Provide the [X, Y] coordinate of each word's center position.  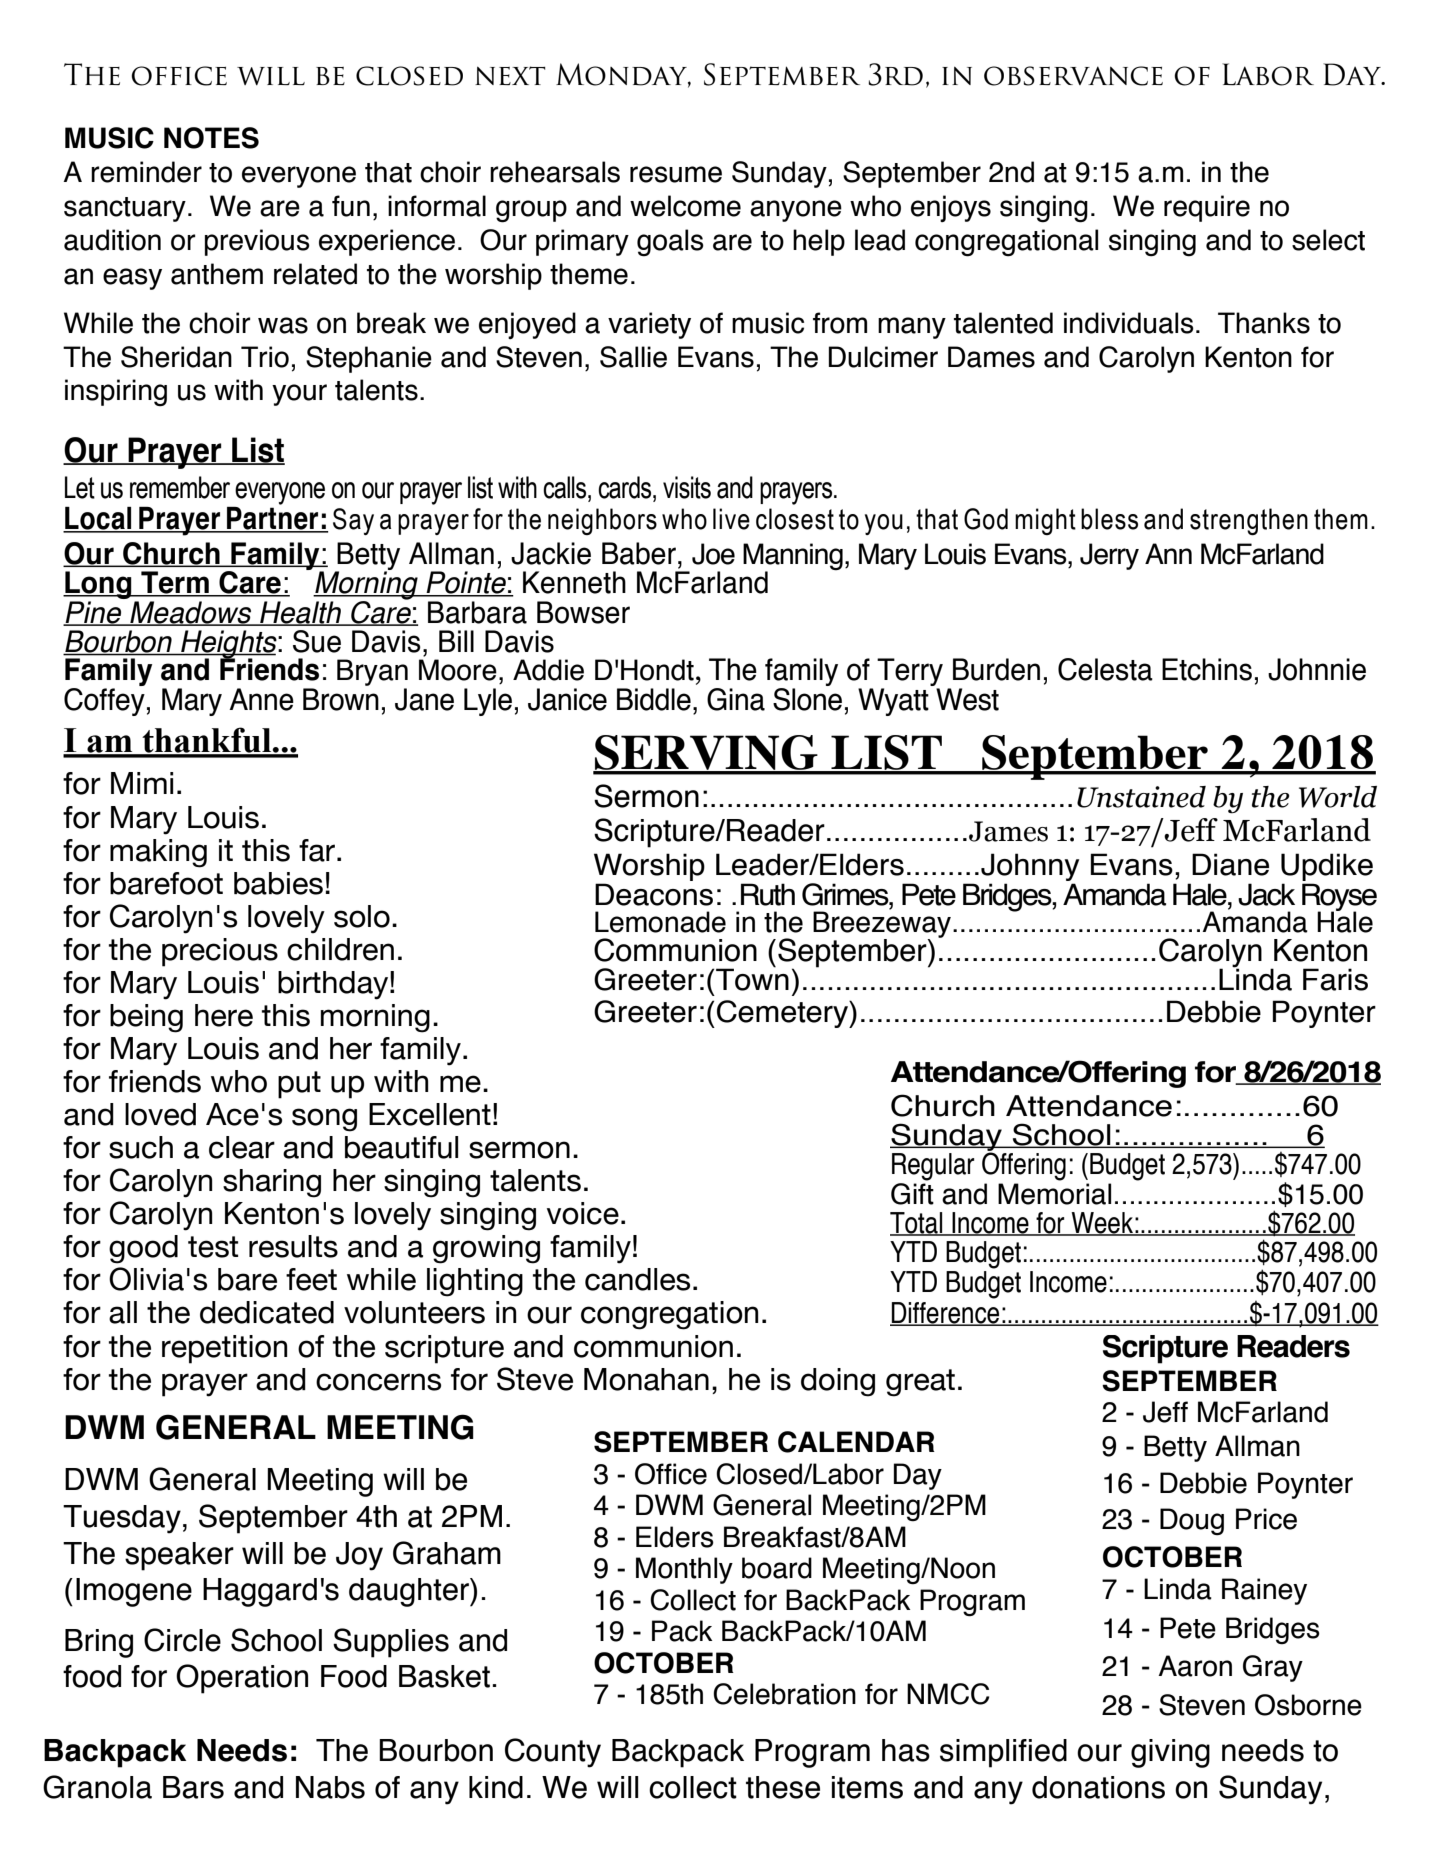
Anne [261, 699]
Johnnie [1317, 669]
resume [676, 174]
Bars [193, 1787]
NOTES [211, 138]
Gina [736, 699]
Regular [933, 1167]
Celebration [784, 1694]
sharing [272, 1183]
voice [583, 1213]
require [1207, 208]
